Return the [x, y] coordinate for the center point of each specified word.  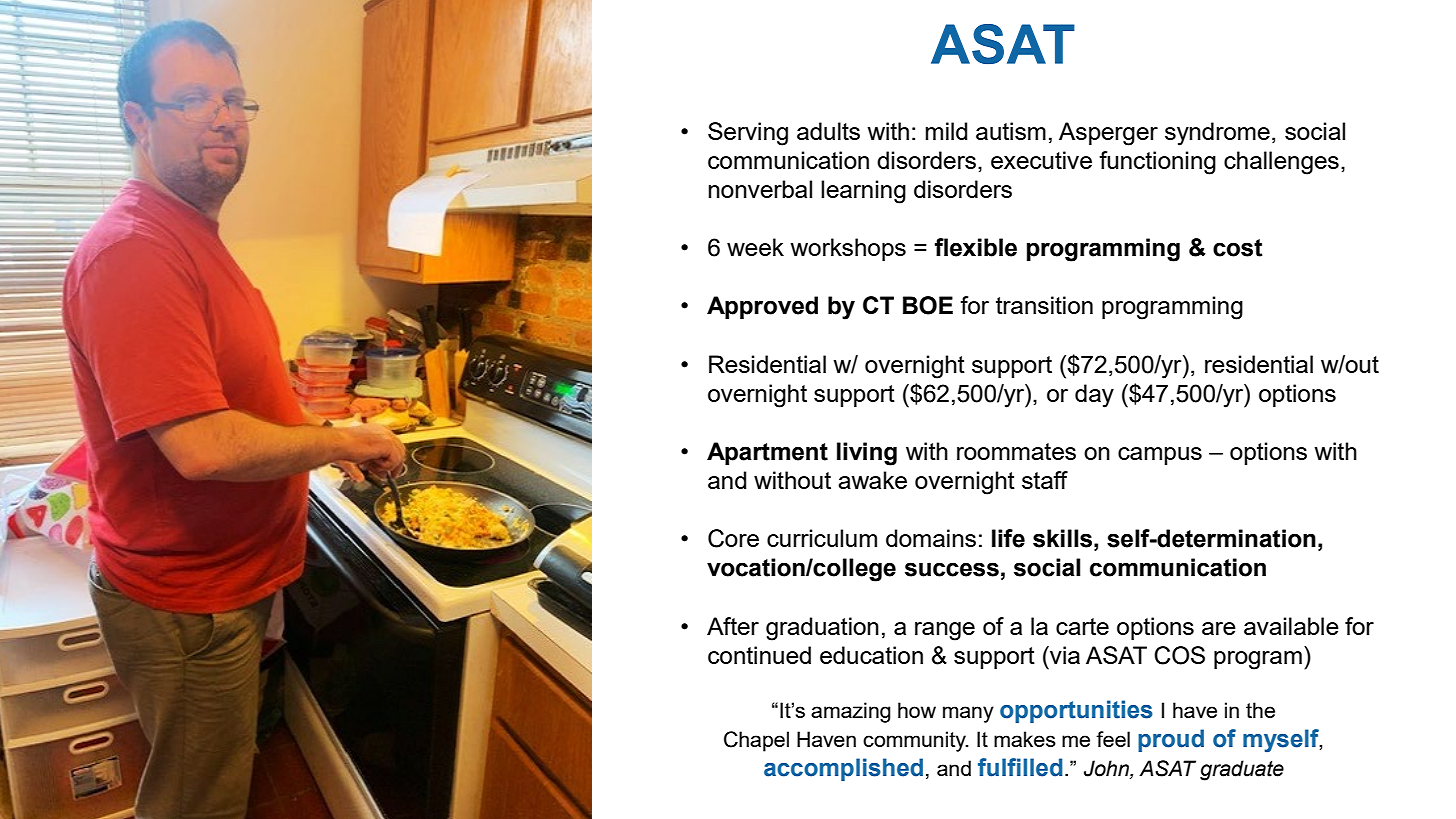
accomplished [843, 769]
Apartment [767, 453]
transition [1044, 305]
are [1219, 628]
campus [1160, 456]
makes [1025, 739]
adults [828, 131]
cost [1237, 248]
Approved [762, 307]
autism [1011, 131]
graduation [822, 629]
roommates [1016, 451]
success [952, 569]
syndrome [1217, 134]
